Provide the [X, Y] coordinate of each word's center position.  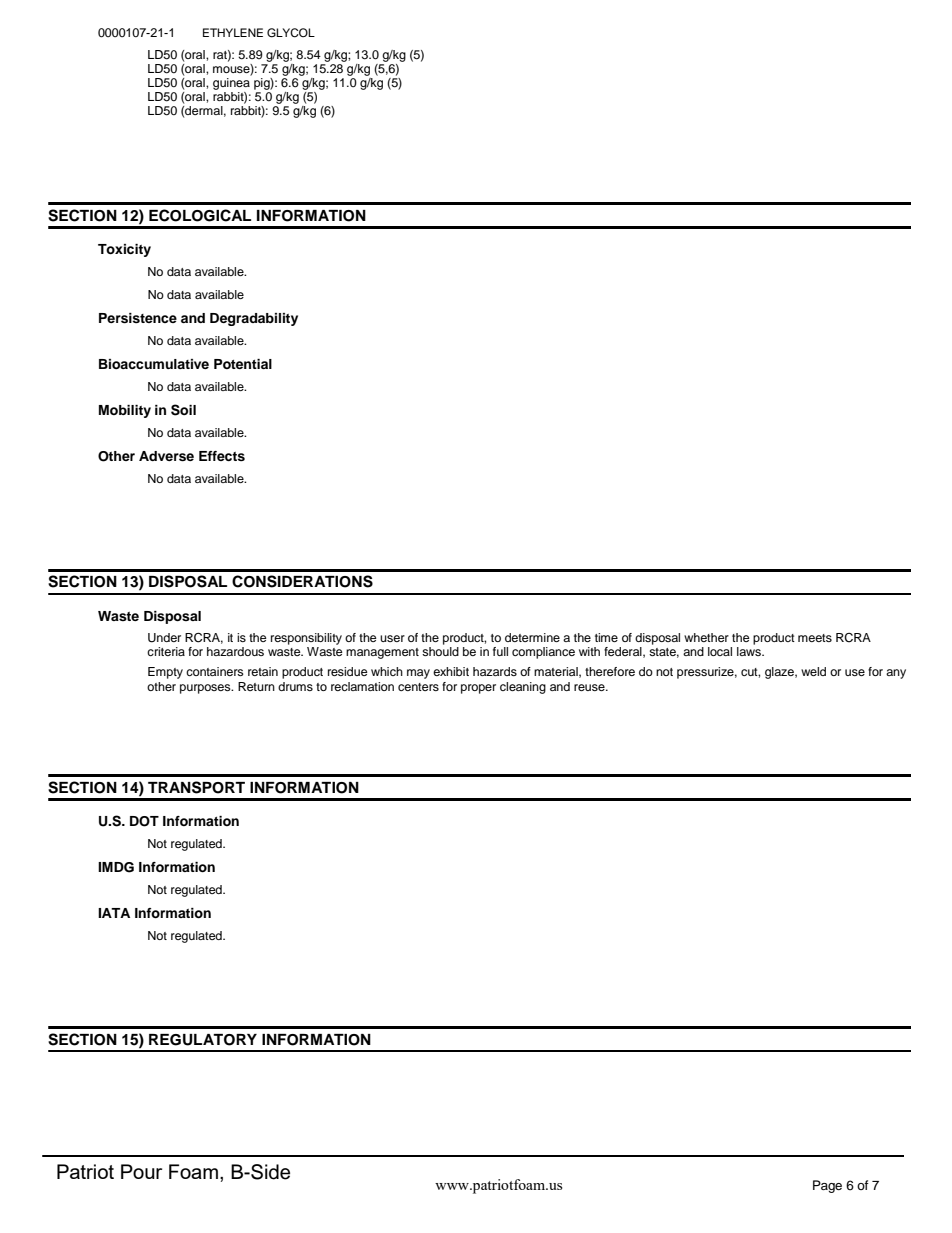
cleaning [523, 688]
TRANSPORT [196, 787]
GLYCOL [291, 33]
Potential [243, 364]
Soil [183, 410]
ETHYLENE [233, 32]
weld [813, 671]
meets [815, 638]
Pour [141, 1171]
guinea [231, 84]
